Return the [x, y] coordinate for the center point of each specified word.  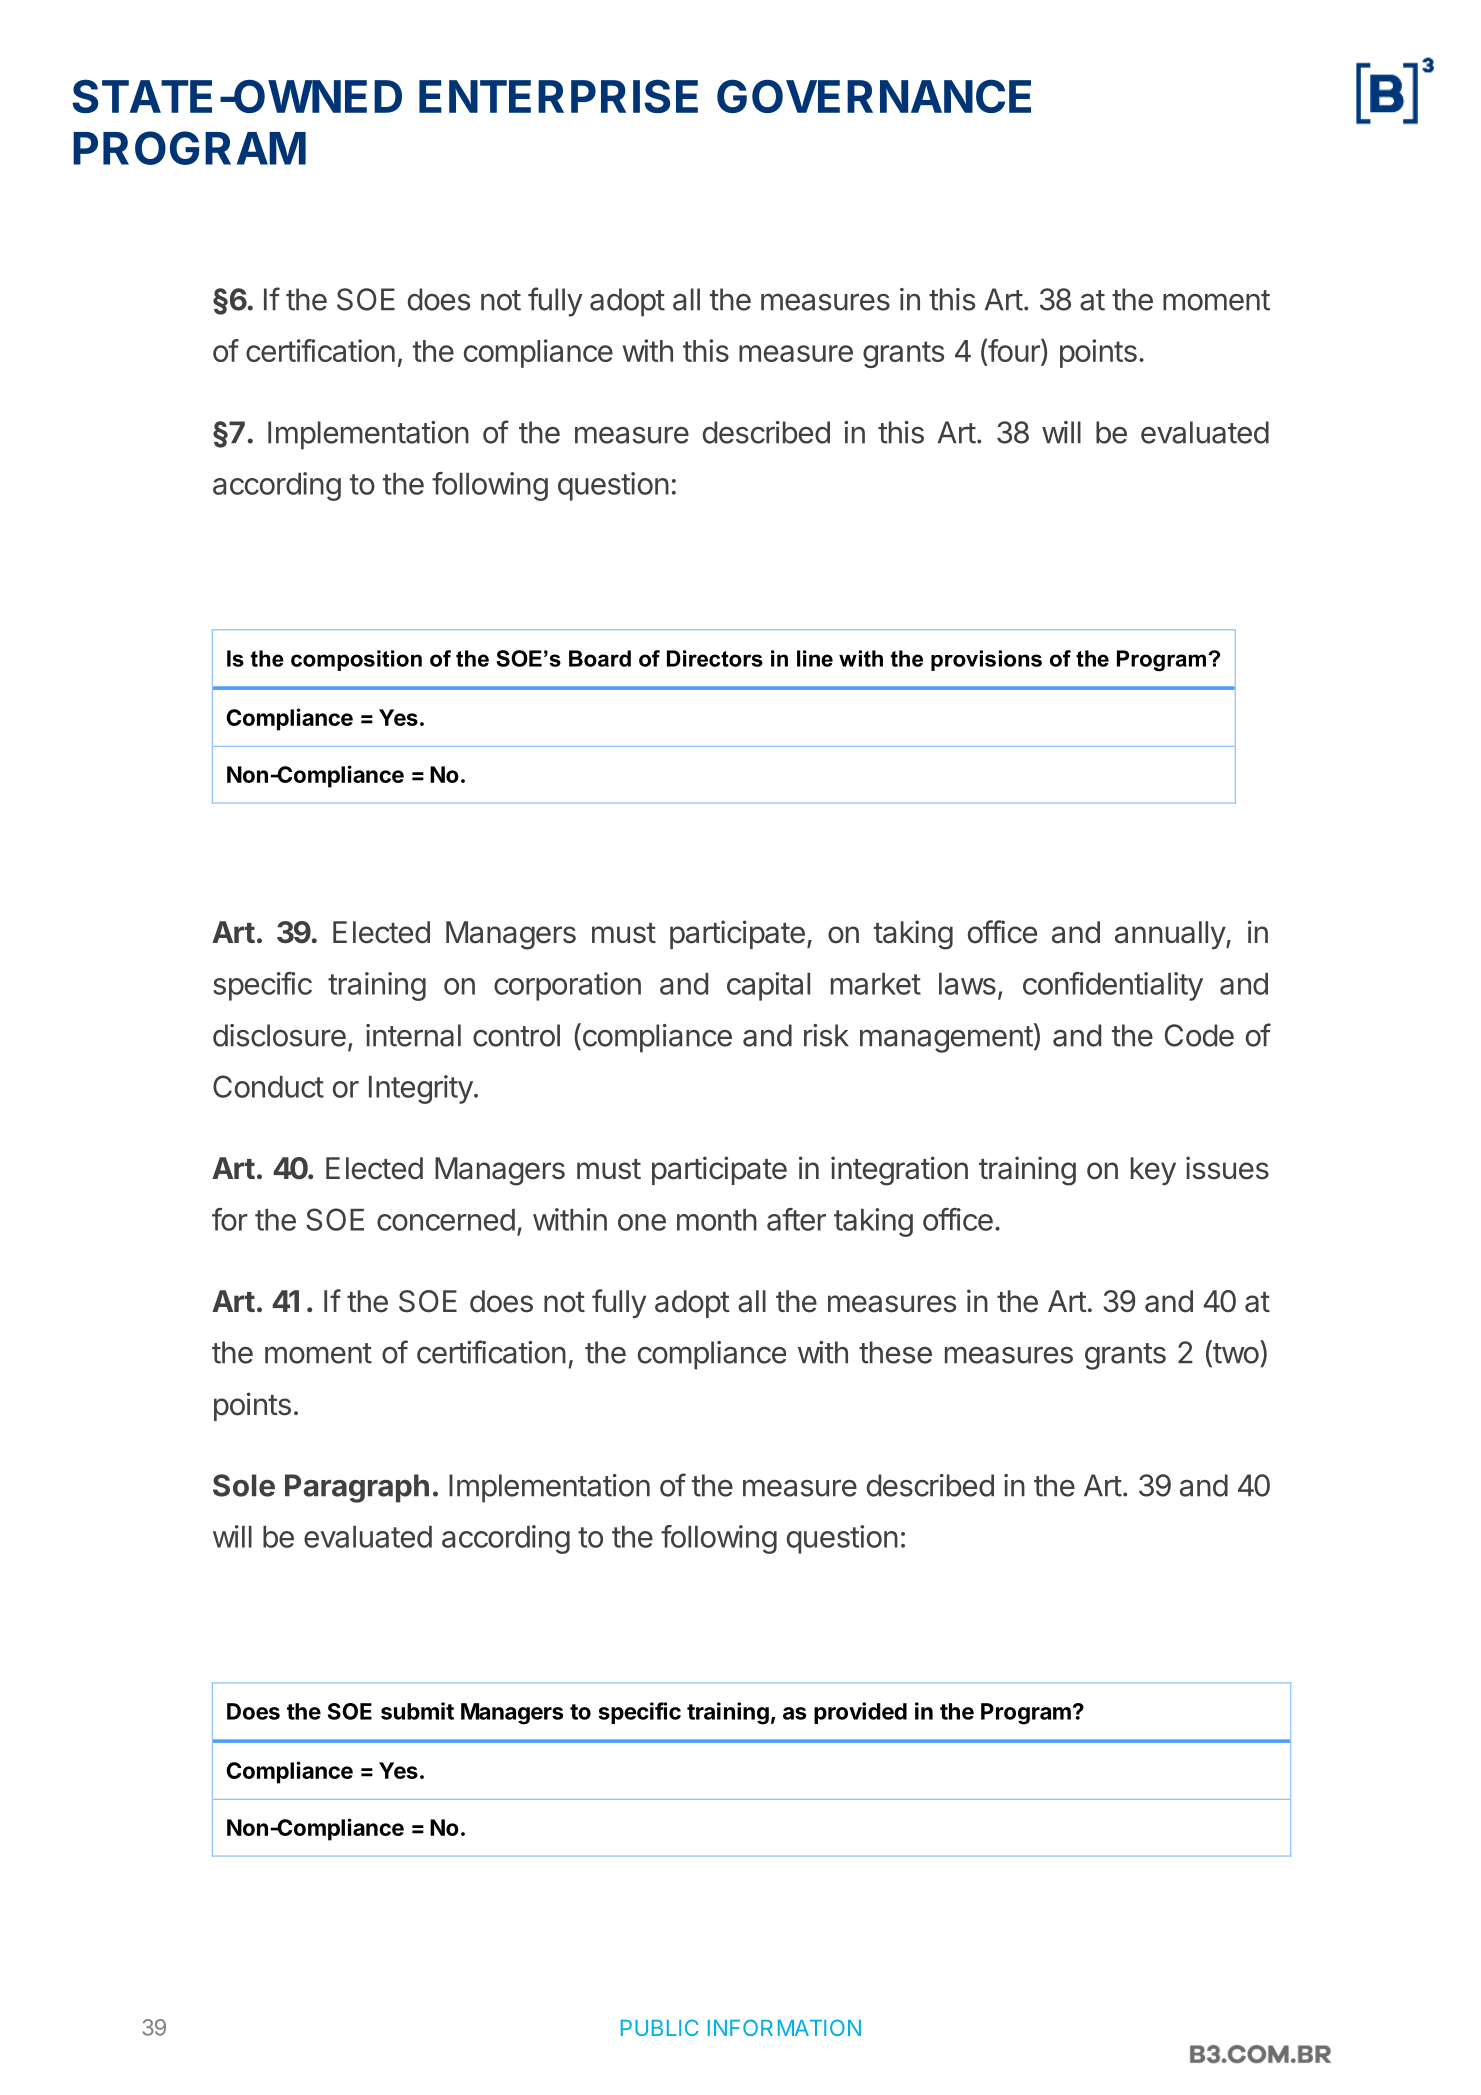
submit [417, 1711]
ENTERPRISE [558, 96]
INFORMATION [784, 2027]
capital [768, 986]
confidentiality [1113, 986]
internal [413, 1035]
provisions [986, 660]
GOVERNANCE [874, 96]
